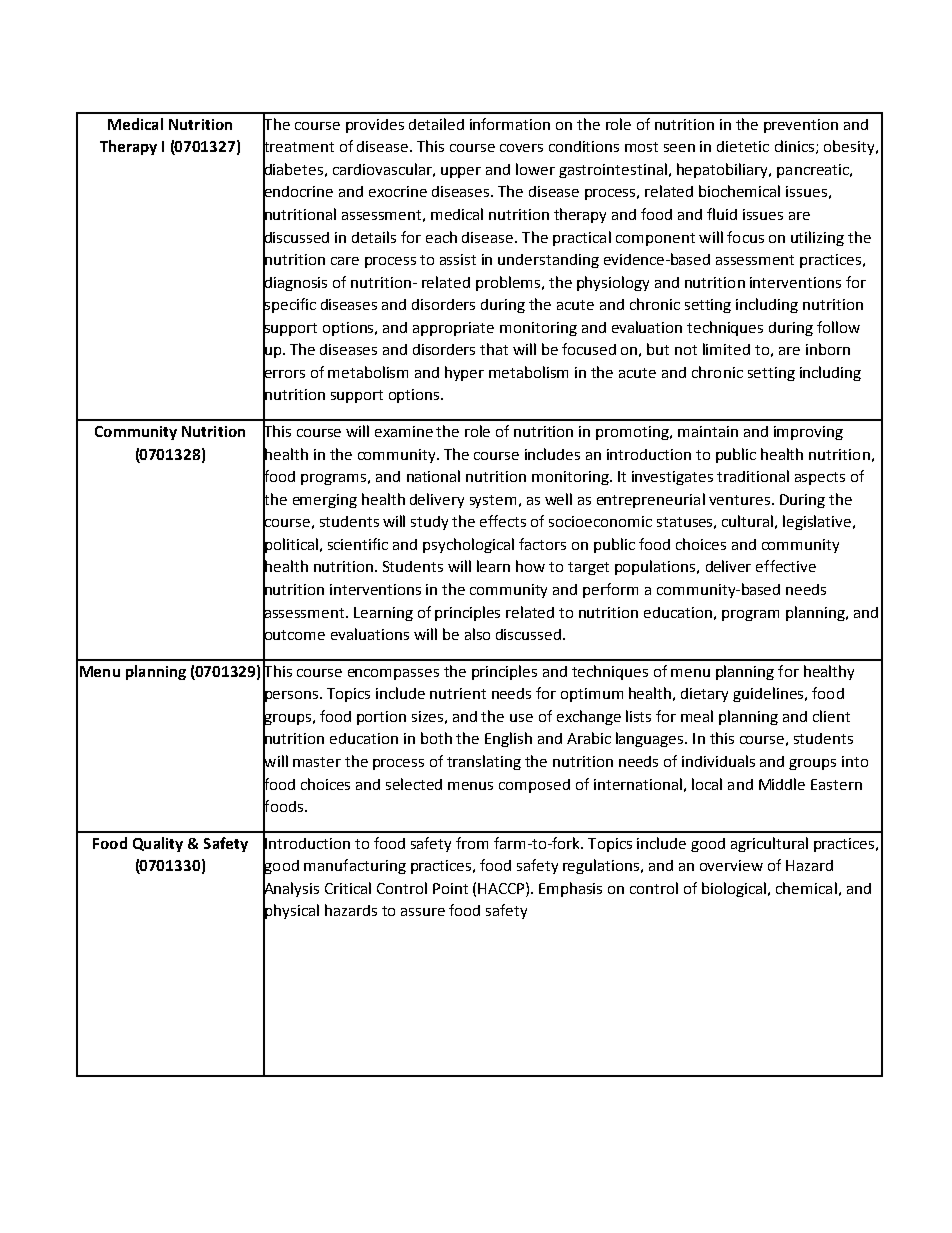 Image resolution: width=952 pixels, height=1233 pixels. Describe the element at coordinates (502, 888) in the page. I see `HACCP` at that location.
